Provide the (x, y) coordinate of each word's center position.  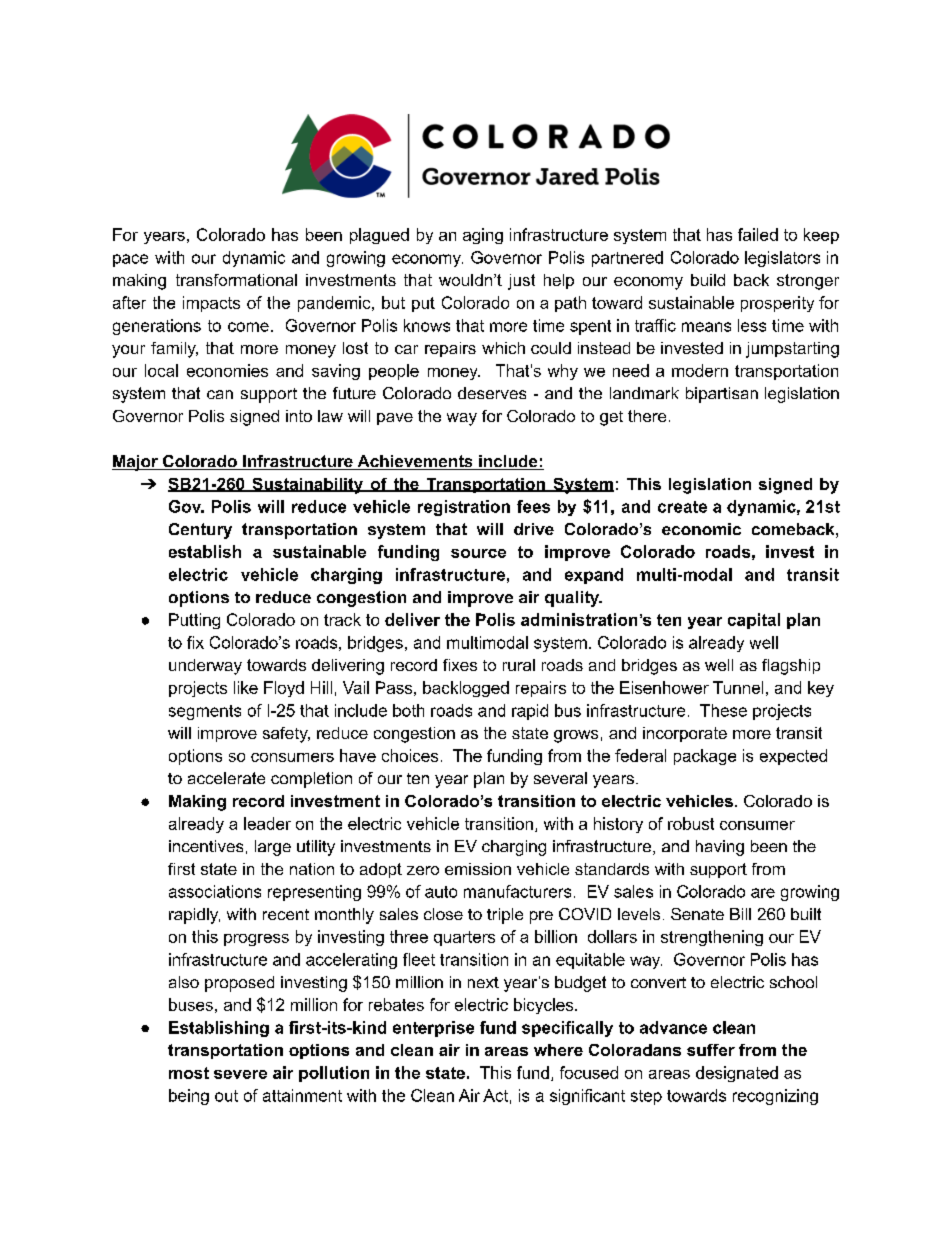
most (189, 1073)
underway (205, 667)
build (708, 280)
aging (483, 236)
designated (737, 1074)
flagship (791, 667)
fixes (460, 665)
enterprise (433, 1029)
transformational (236, 280)
